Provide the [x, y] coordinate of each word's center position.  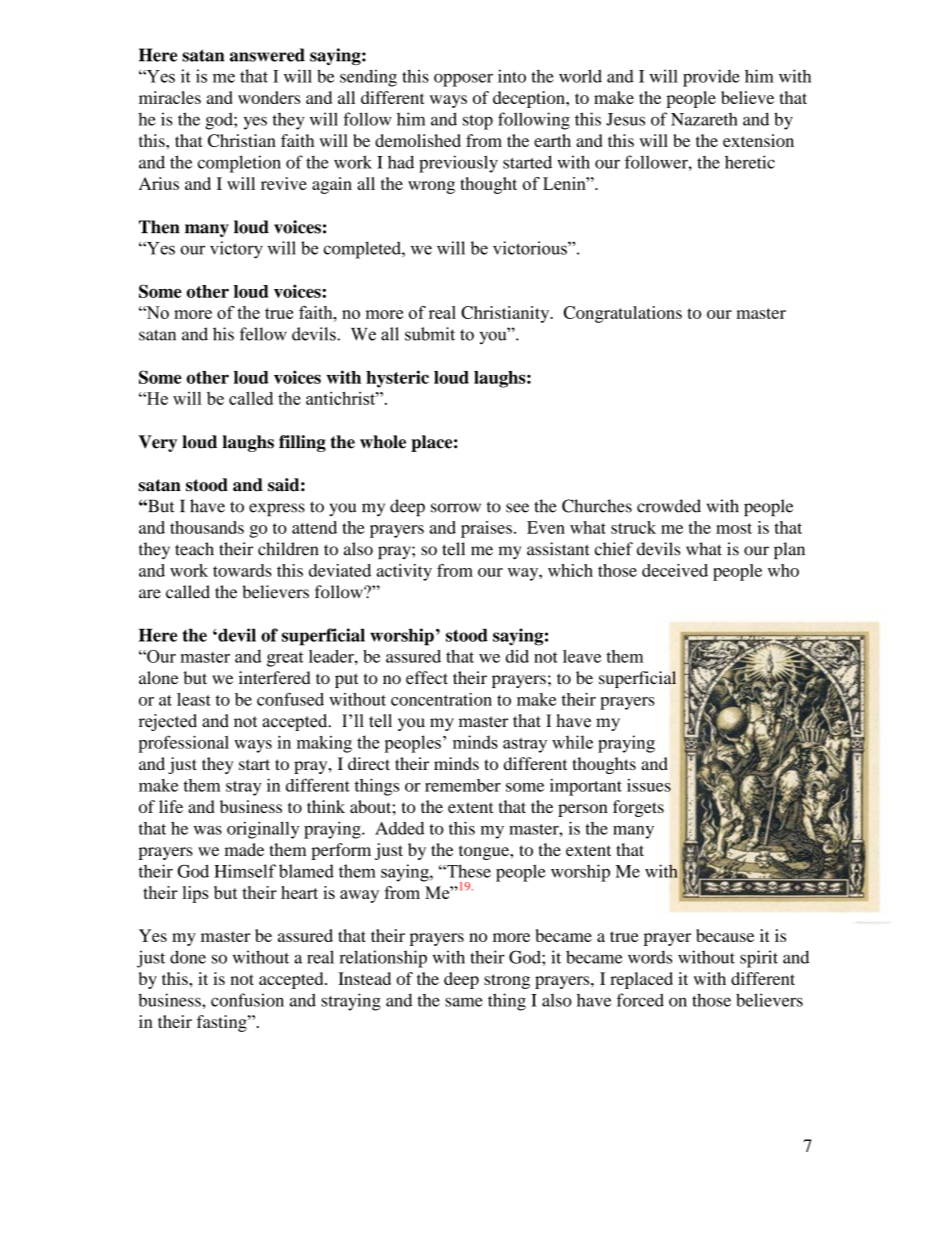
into [512, 76]
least [194, 699]
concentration [441, 699]
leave [582, 656]
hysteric [397, 379]
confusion [247, 1000]
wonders [269, 97]
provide [711, 78]
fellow [263, 334]
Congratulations [623, 314]
